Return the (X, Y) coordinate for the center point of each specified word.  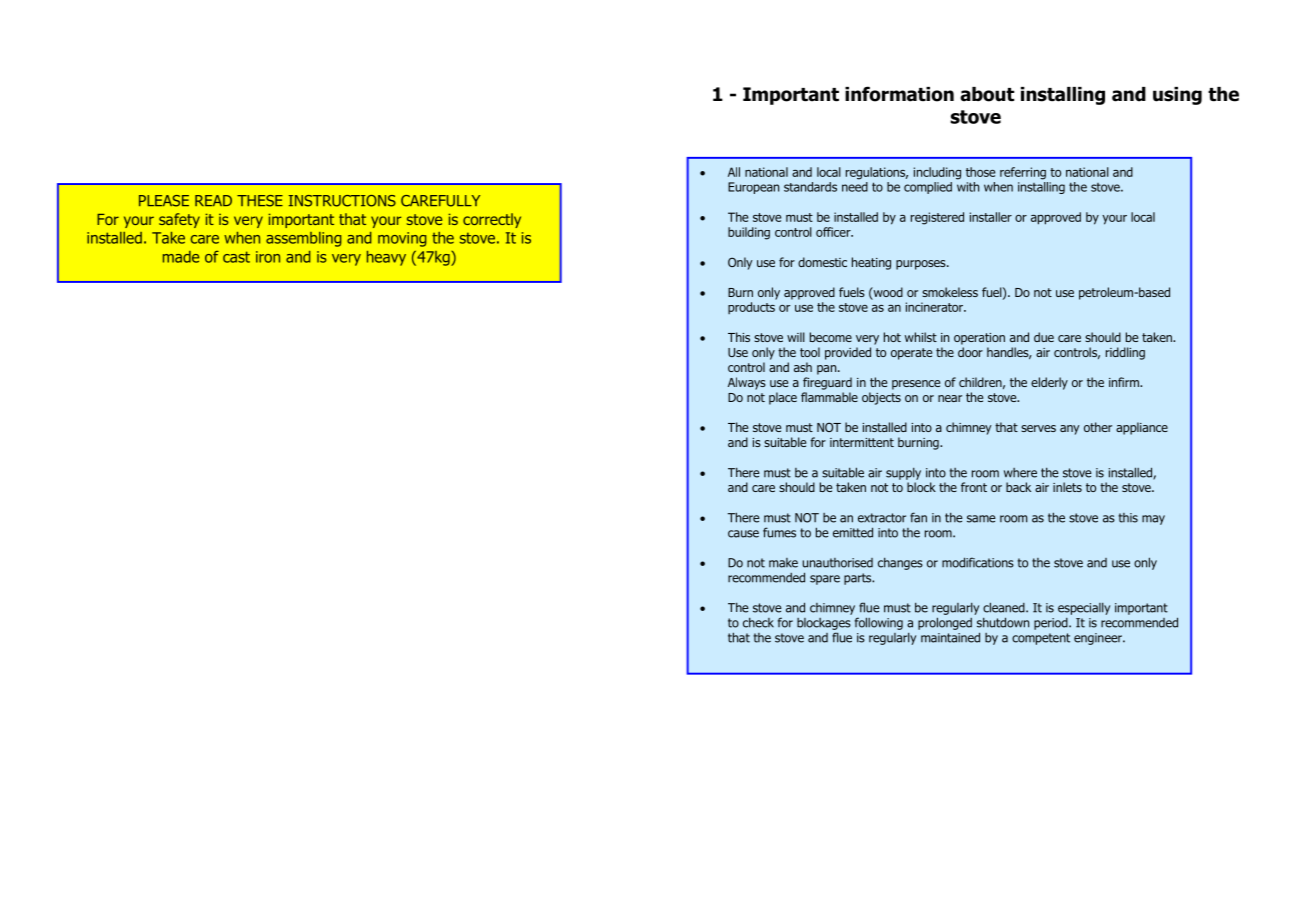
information (899, 94)
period (1052, 624)
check (758, 622)
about (987, 94)
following (879, 623)
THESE (260, 201)
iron (268, 257)
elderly (1049, 383)
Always (747, 383)
